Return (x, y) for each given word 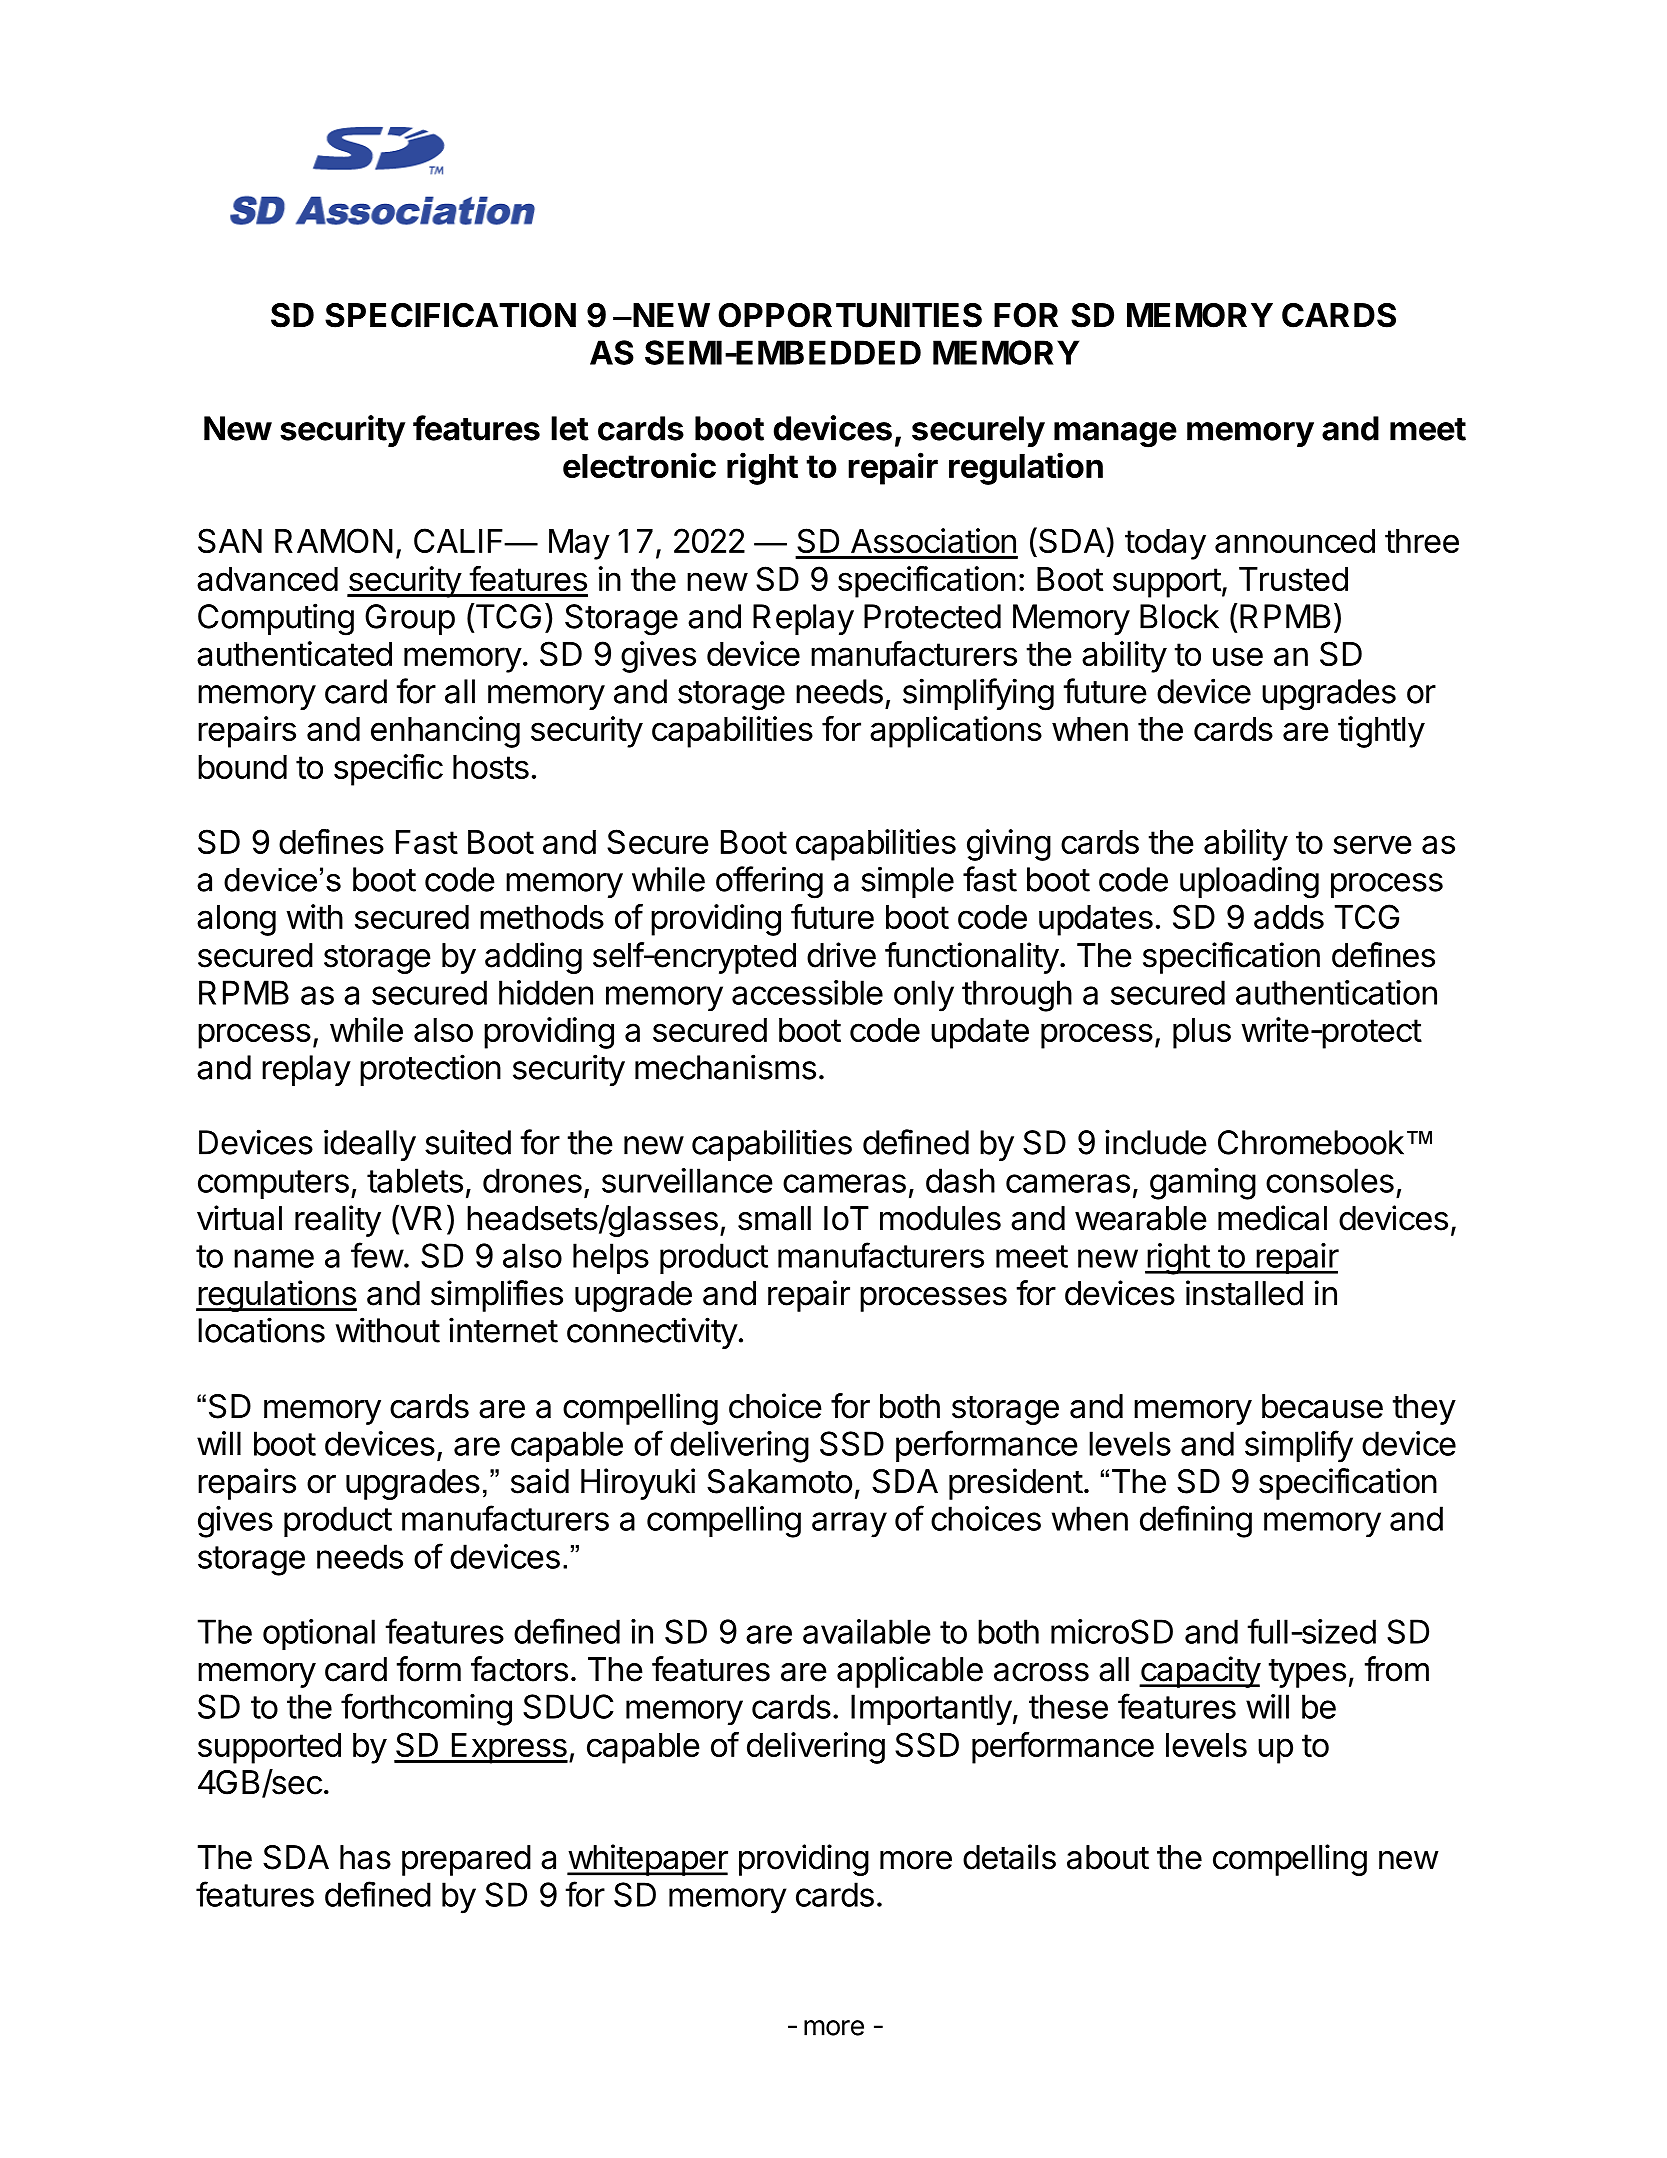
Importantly (931, 1710)
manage (1115, 435)
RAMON (334, 540)
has (365, 1857)
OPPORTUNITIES (850, 315)
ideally (370, 1145)
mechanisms (725, 1067)
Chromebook (1311, 1142)
